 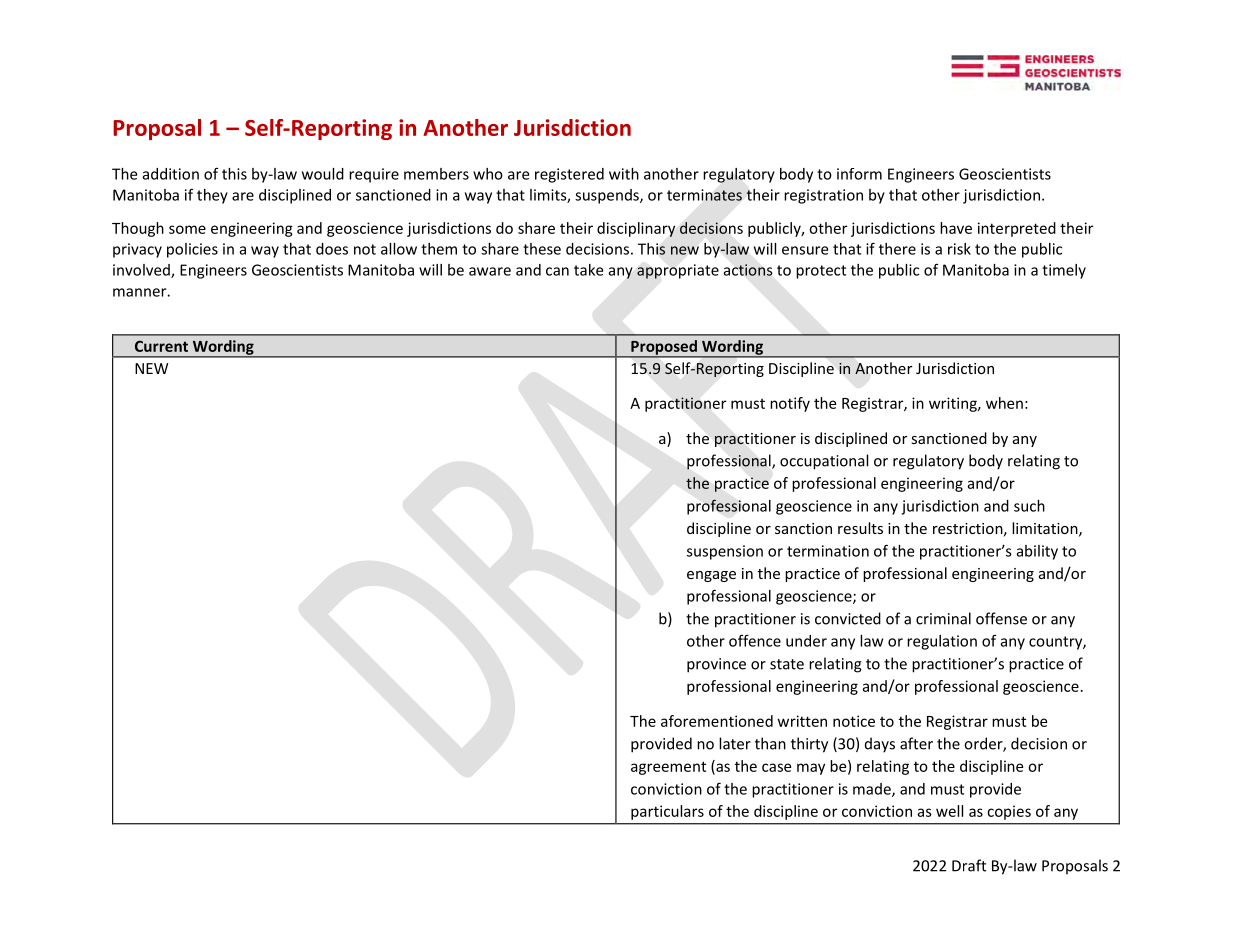 What do you see at coordinates (667, 812) in the screenshot?
I see `particulars` at bounding box center [667, 812].
